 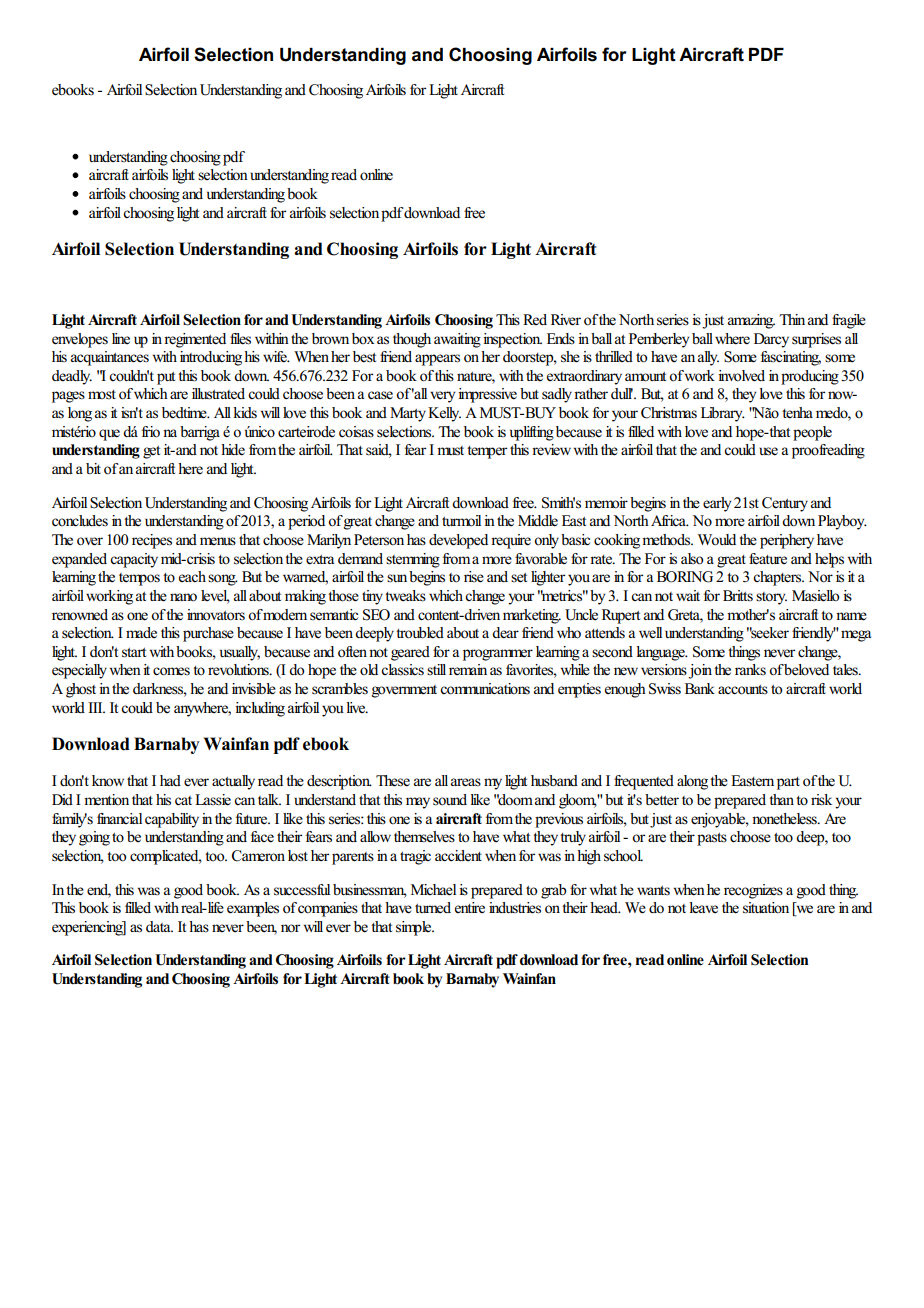 What do you see at coordinates (195, 340) in the screenshot?
I see `regimented` at bounding box center [195, 340].
